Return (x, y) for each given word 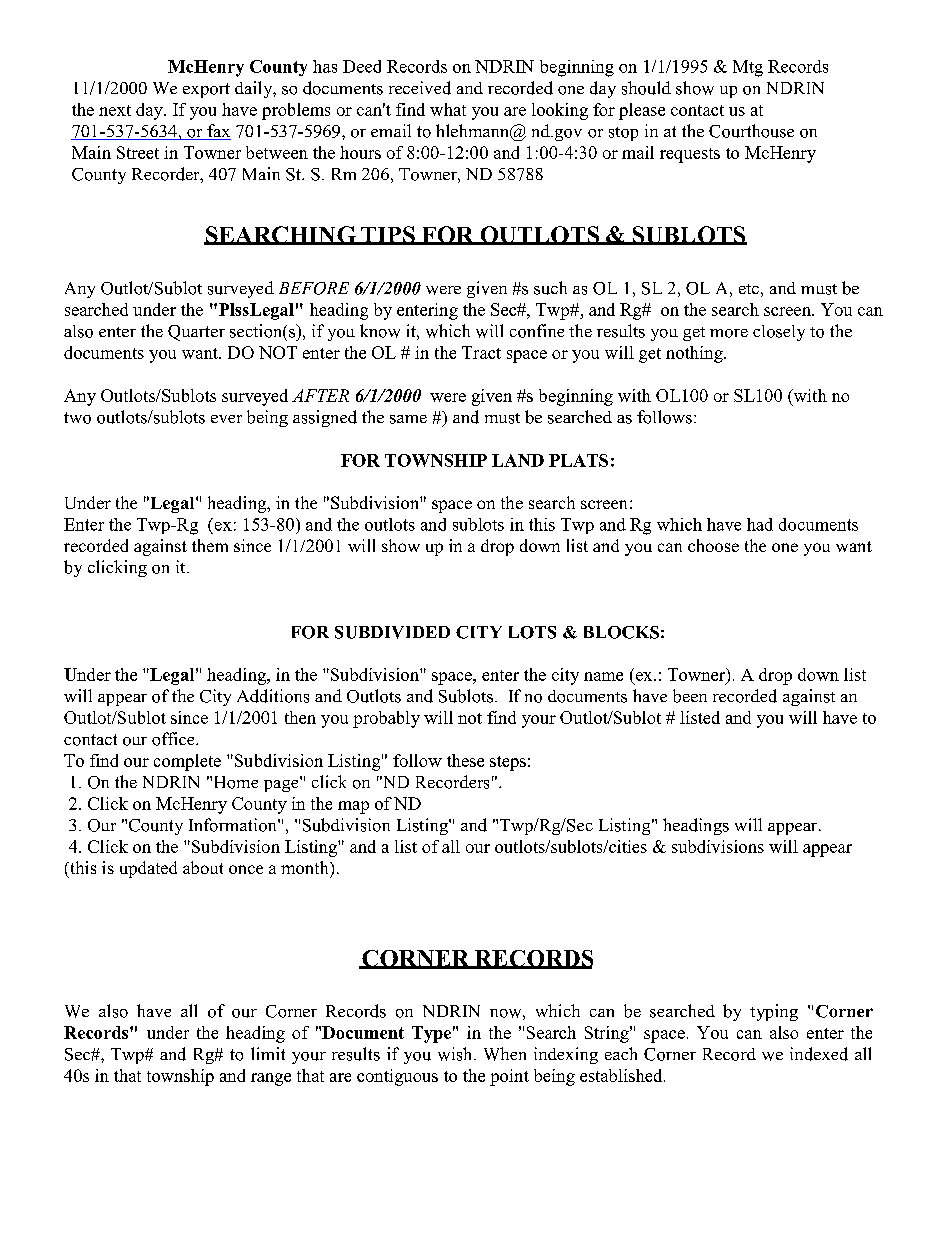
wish (456, 1054)
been (690, 696)
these (465, 760)
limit (268, 1053)
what (448, 109)
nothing (695, 354)
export (206, 90)
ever (226, 419)
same (408, 419)
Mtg (748, 68)
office (174, 739)
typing (774, 1012)
